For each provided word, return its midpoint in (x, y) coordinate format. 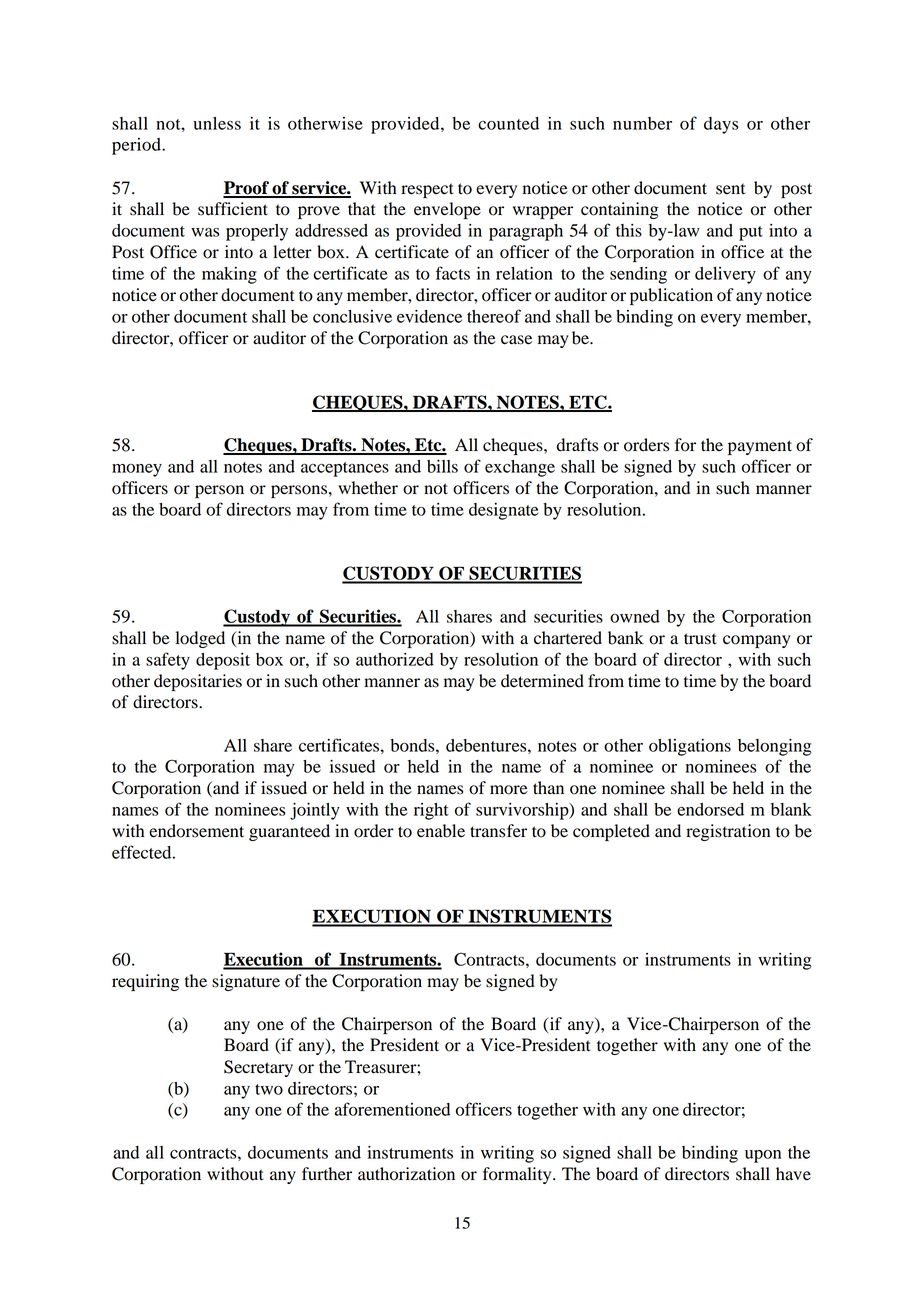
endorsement (196, 831)
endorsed (710, 809)
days (721, 125)
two (269, 1089)
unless (217, 123)
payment (760, 447)
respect (427, 190)
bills (442, 466)
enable (441, 831)
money (137, 470)
